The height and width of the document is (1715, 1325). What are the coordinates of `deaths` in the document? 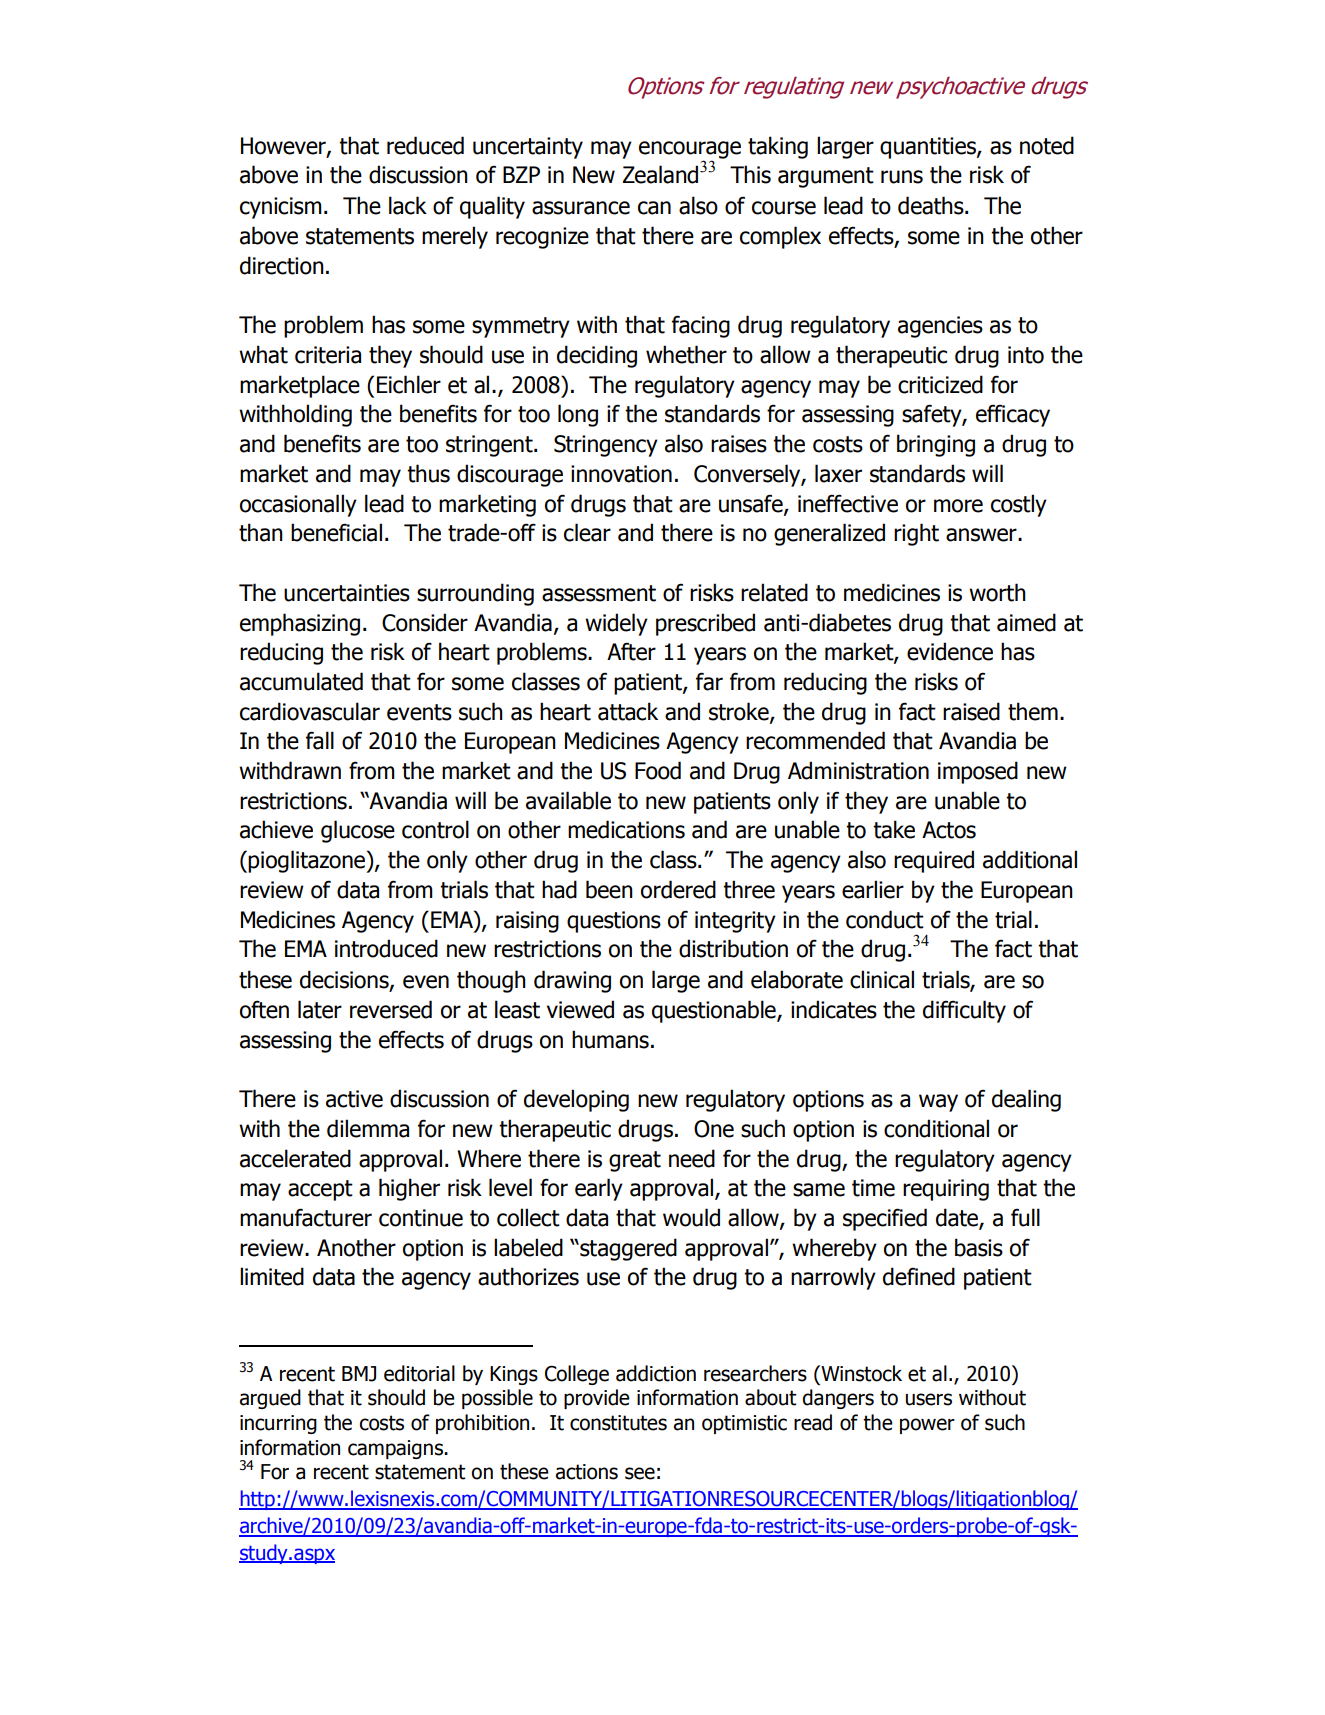 It's located at (932, 205).
